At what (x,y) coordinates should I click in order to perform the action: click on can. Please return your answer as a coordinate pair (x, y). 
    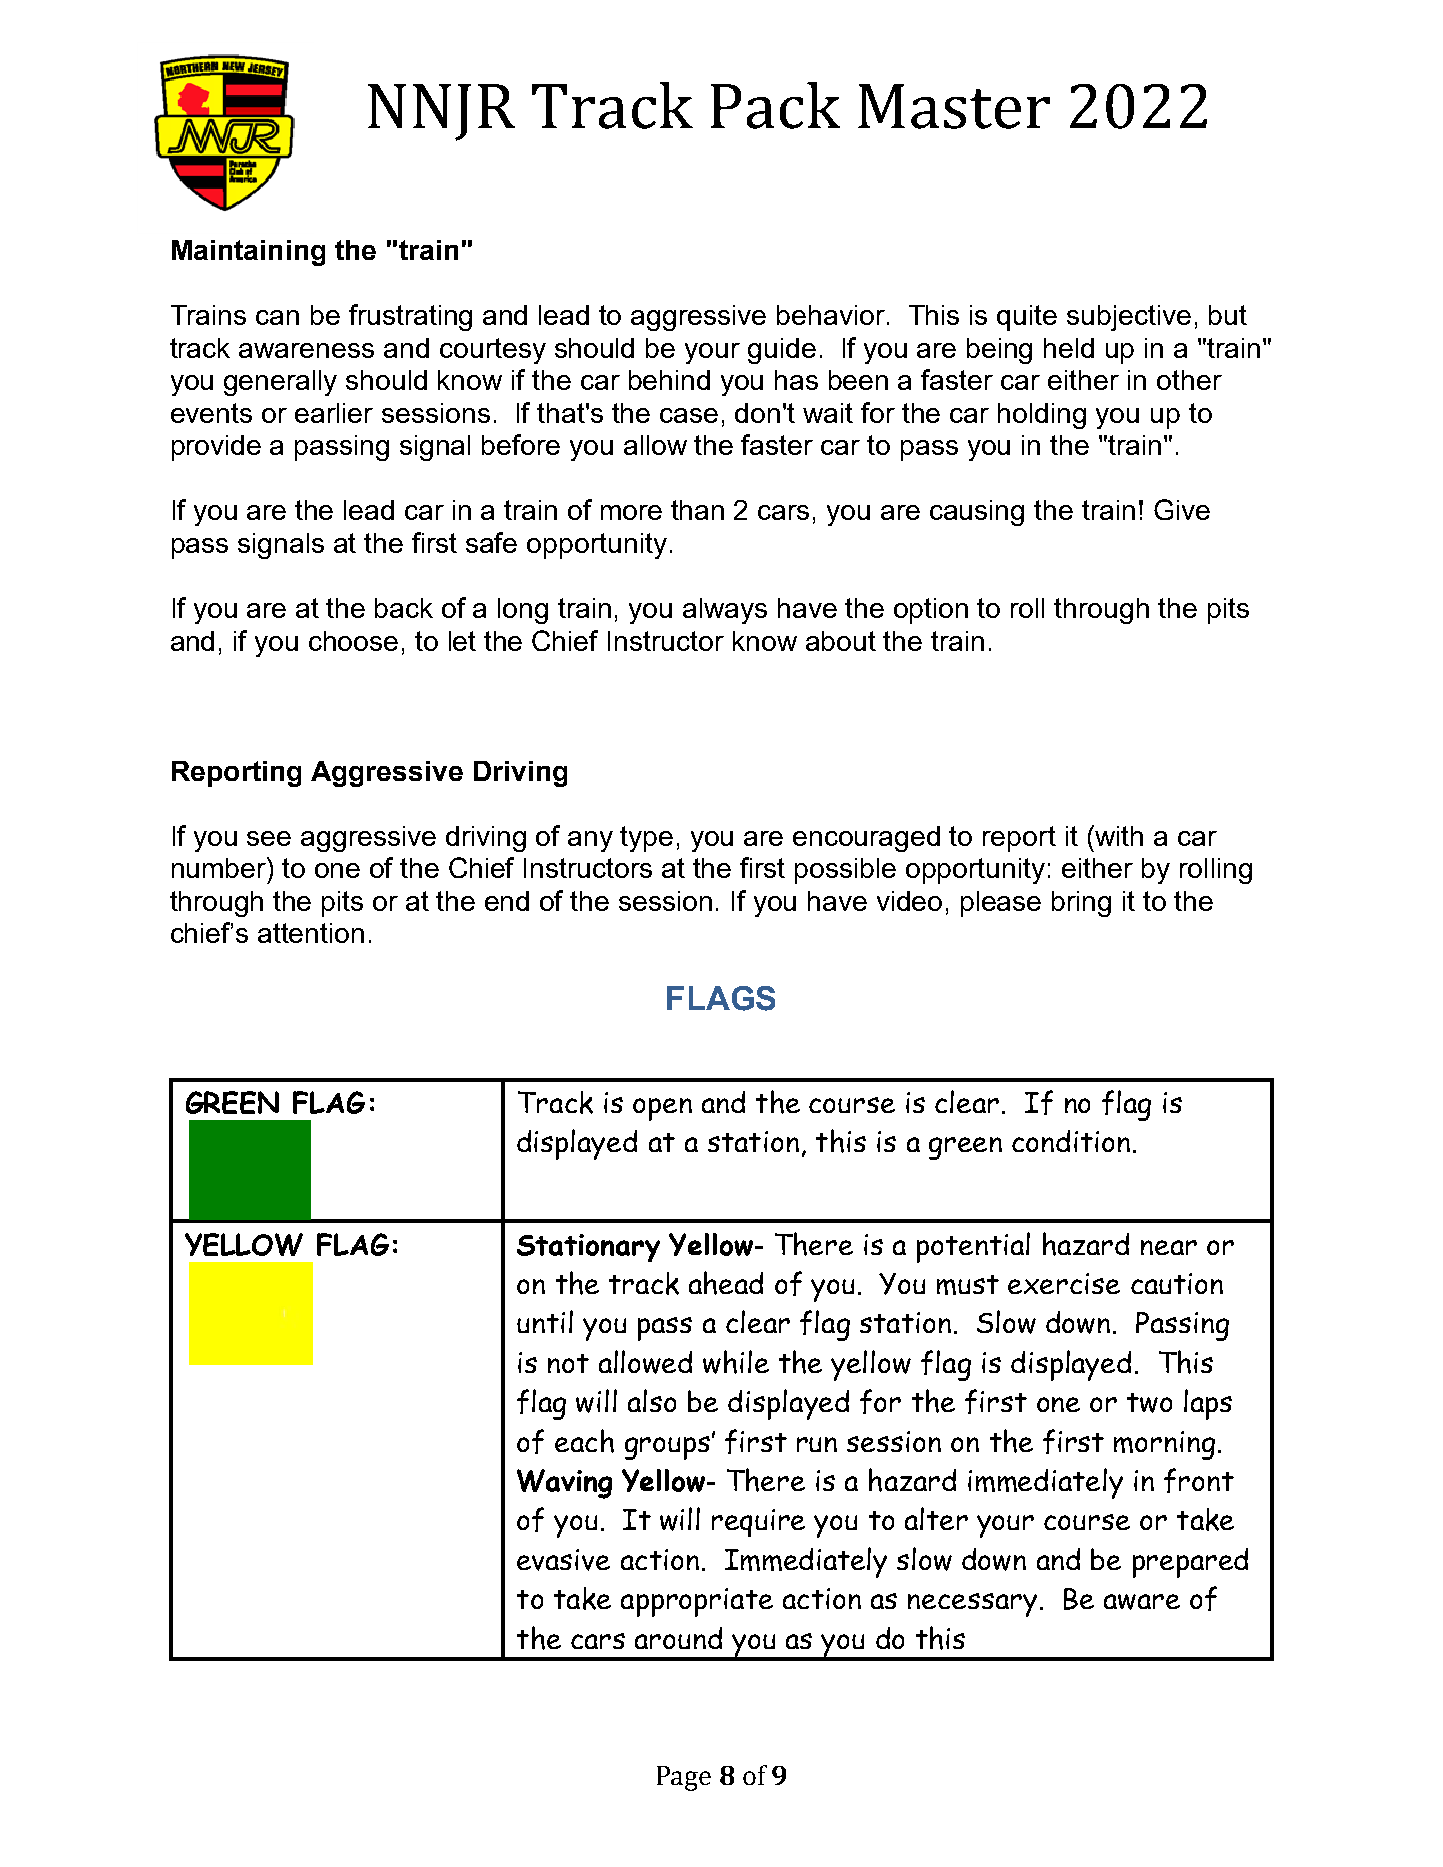
    Looking at the image, I should click on (277, 317).
